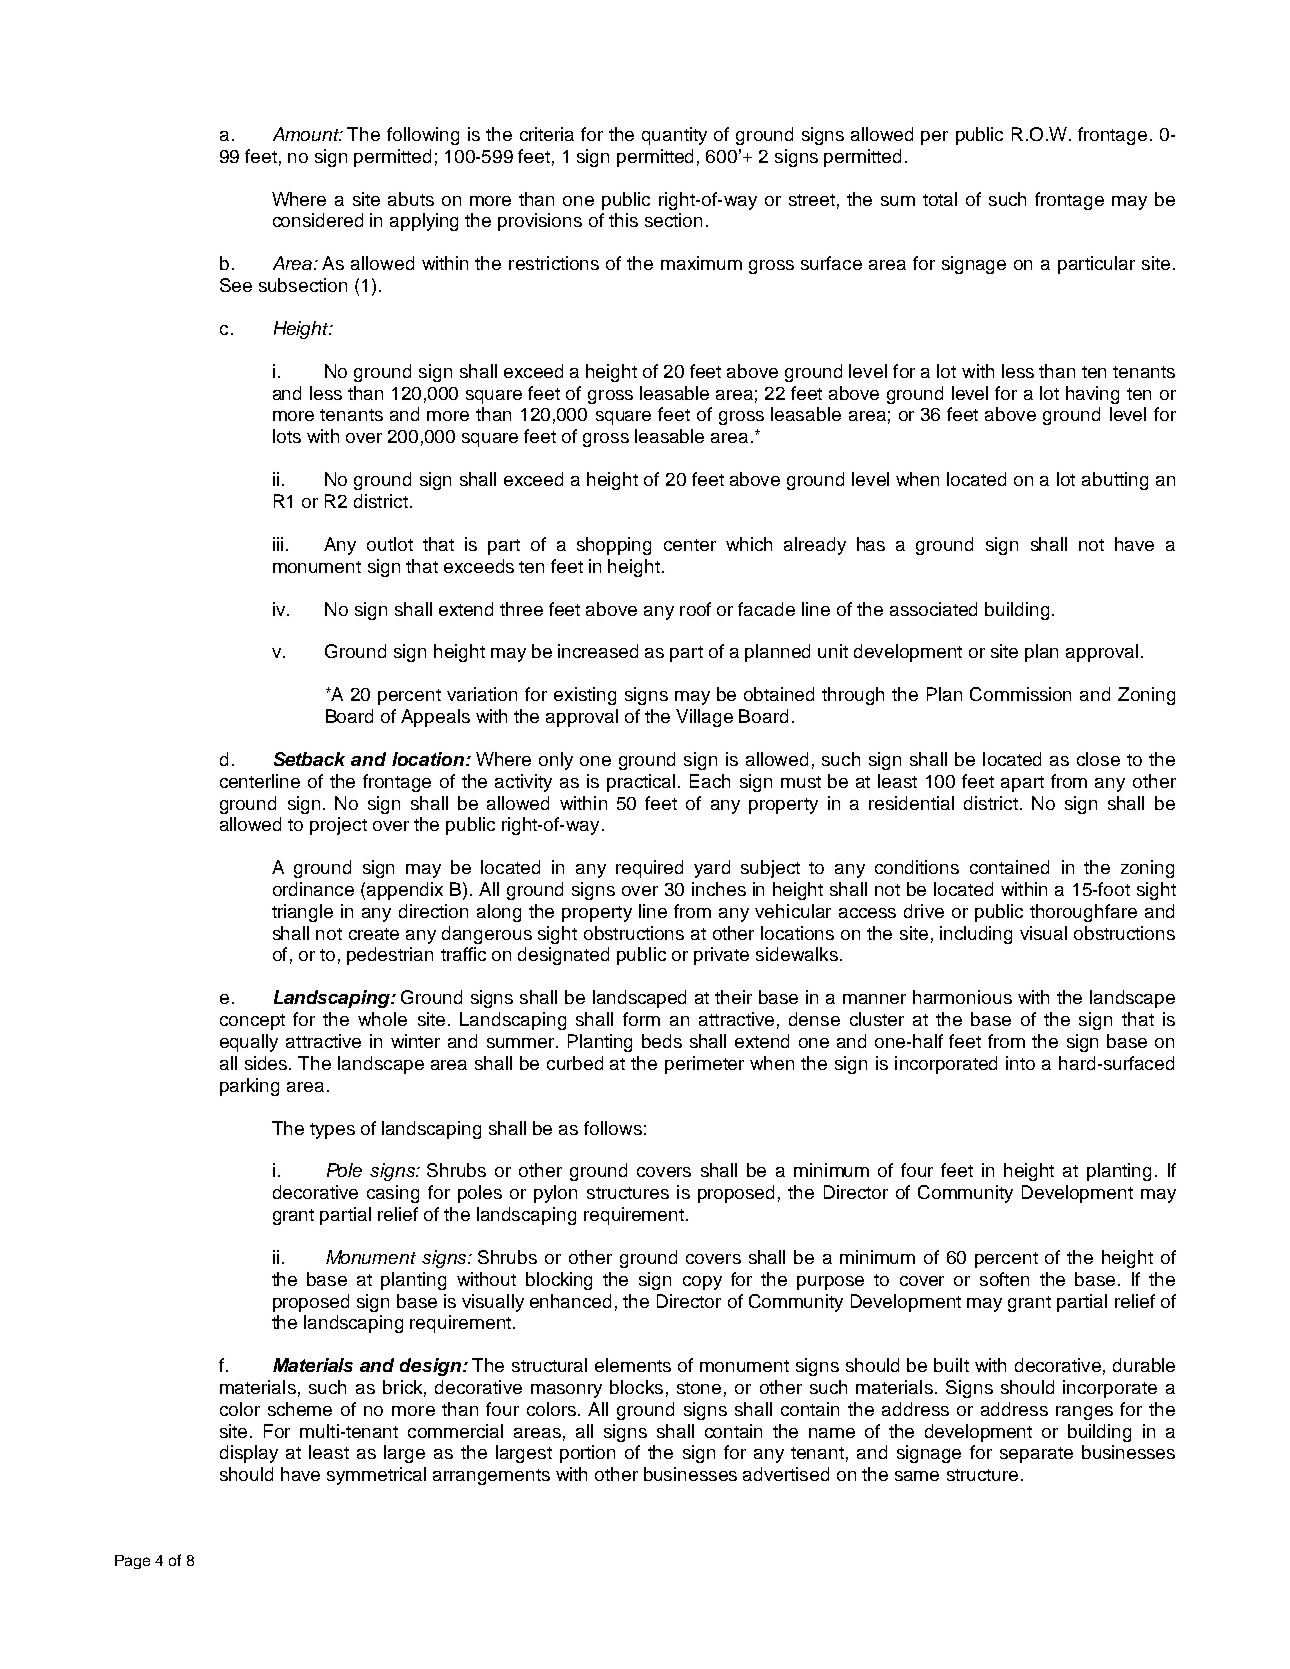 This document has height=1669, width=1290. I want to click on separate, so click(1036, 1455).
